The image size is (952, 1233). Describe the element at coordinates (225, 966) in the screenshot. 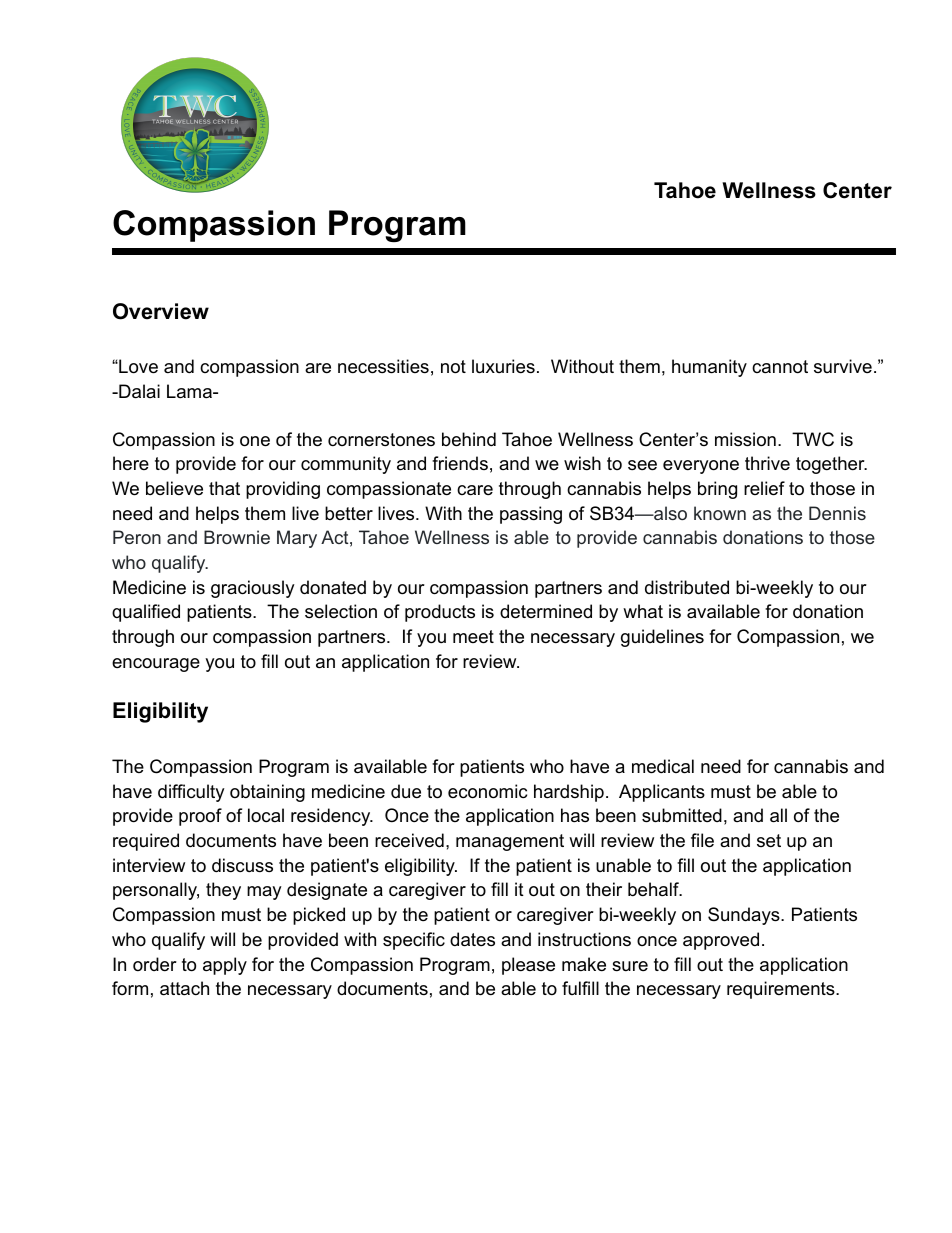

I see `apply` at that location.
